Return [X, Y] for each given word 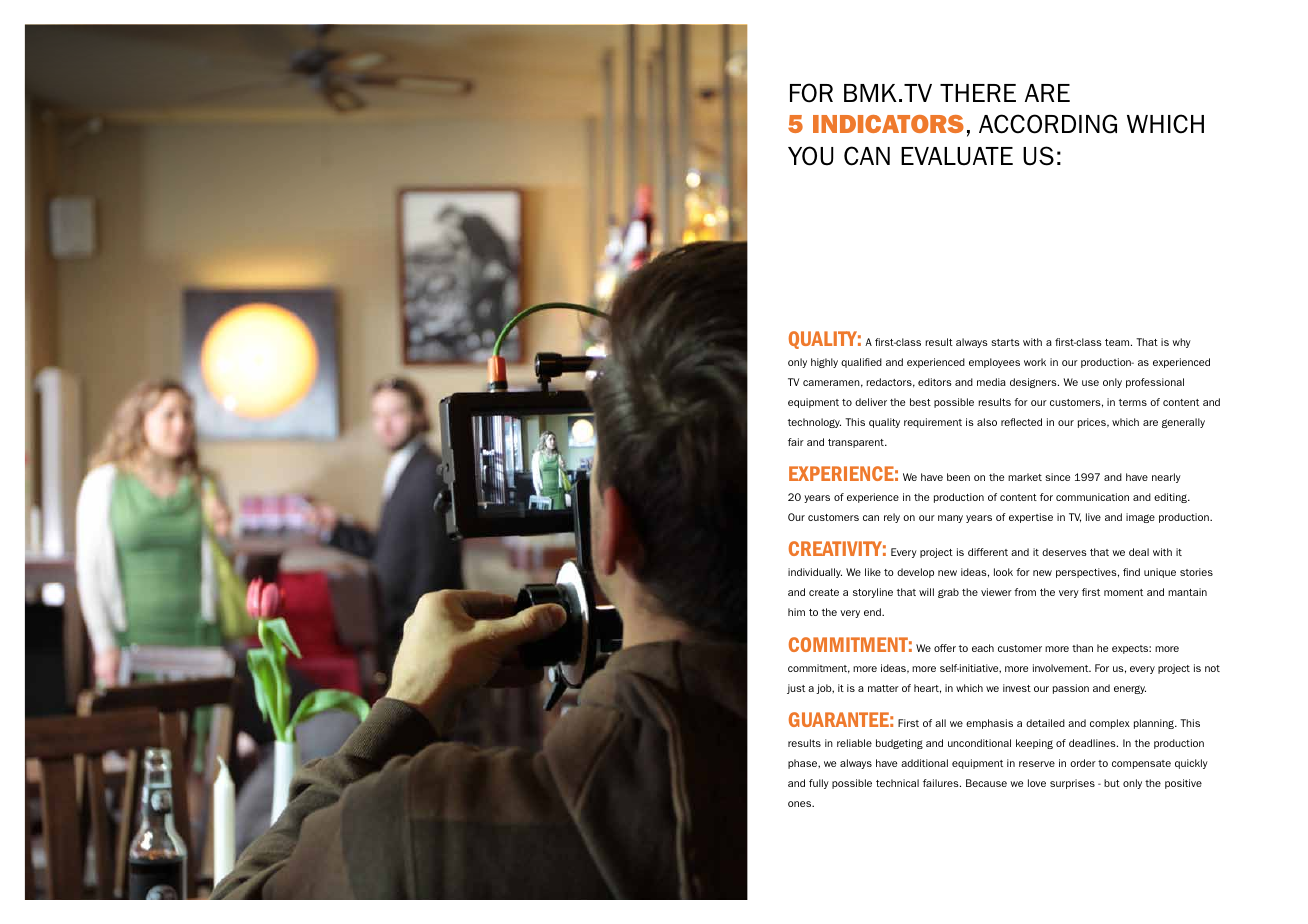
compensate [1141, 764]
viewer [996, 592]
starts [1005, 342]
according [1048, 124]
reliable [854, 743]
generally [1183, 423]
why [1181, 343]
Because [986, 783]
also [987, 422]
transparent [857, 443]
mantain [1187, 592]
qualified [861, 363]
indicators [888, 124]
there [978, 93]
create [824, 592]
